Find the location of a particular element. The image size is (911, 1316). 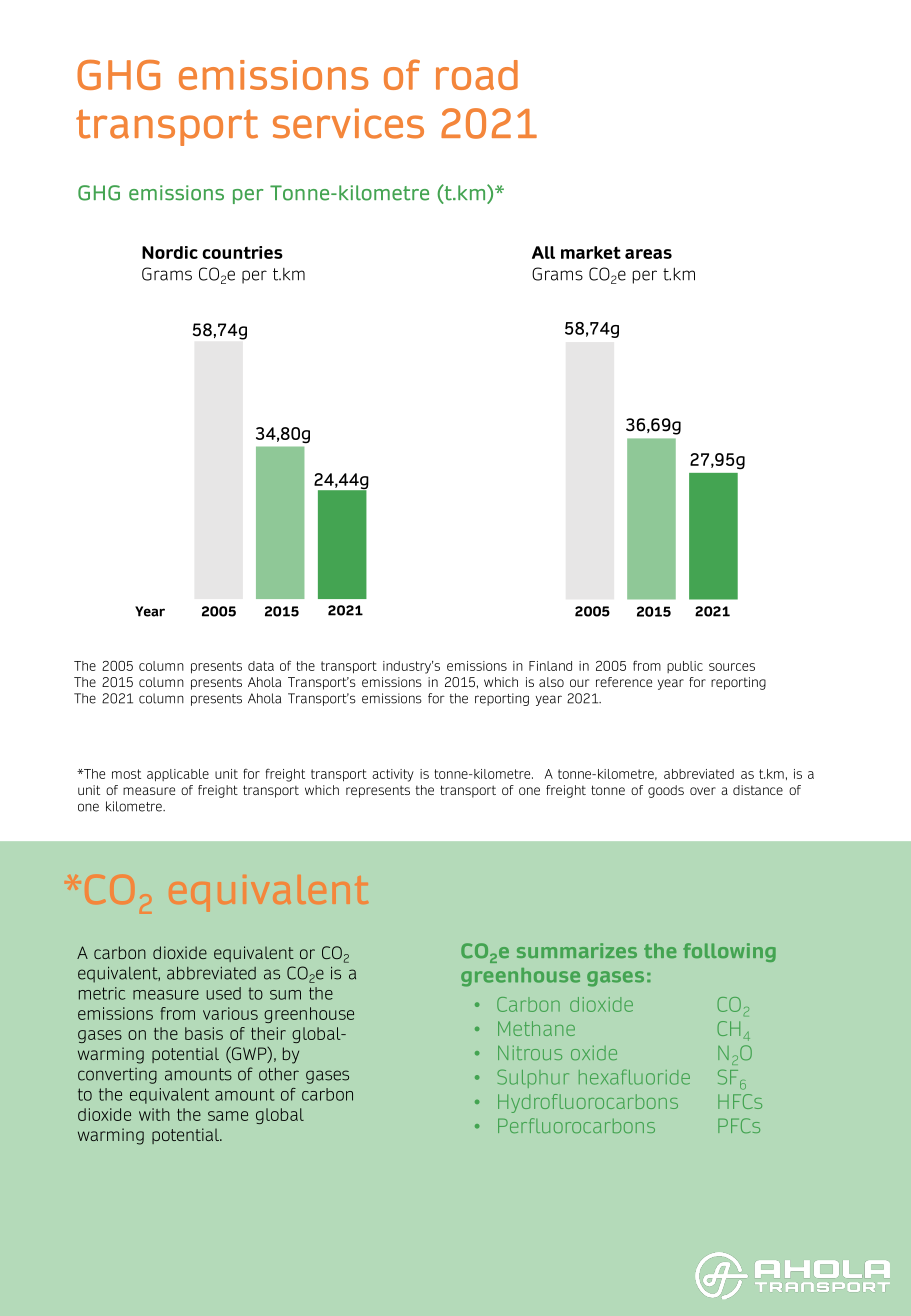

road is located at coordinates (477, 75).
